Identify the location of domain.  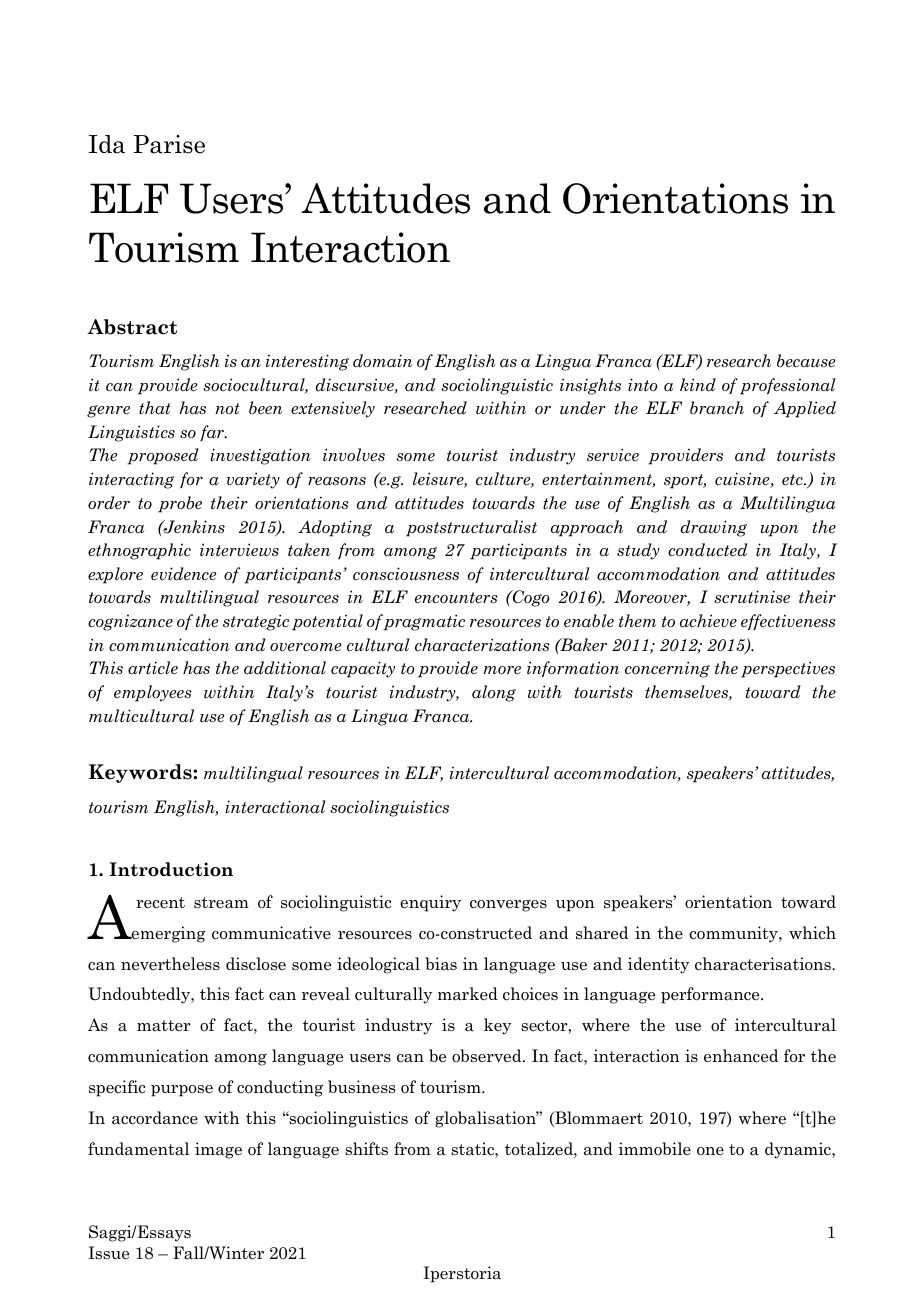
(382, 360).
